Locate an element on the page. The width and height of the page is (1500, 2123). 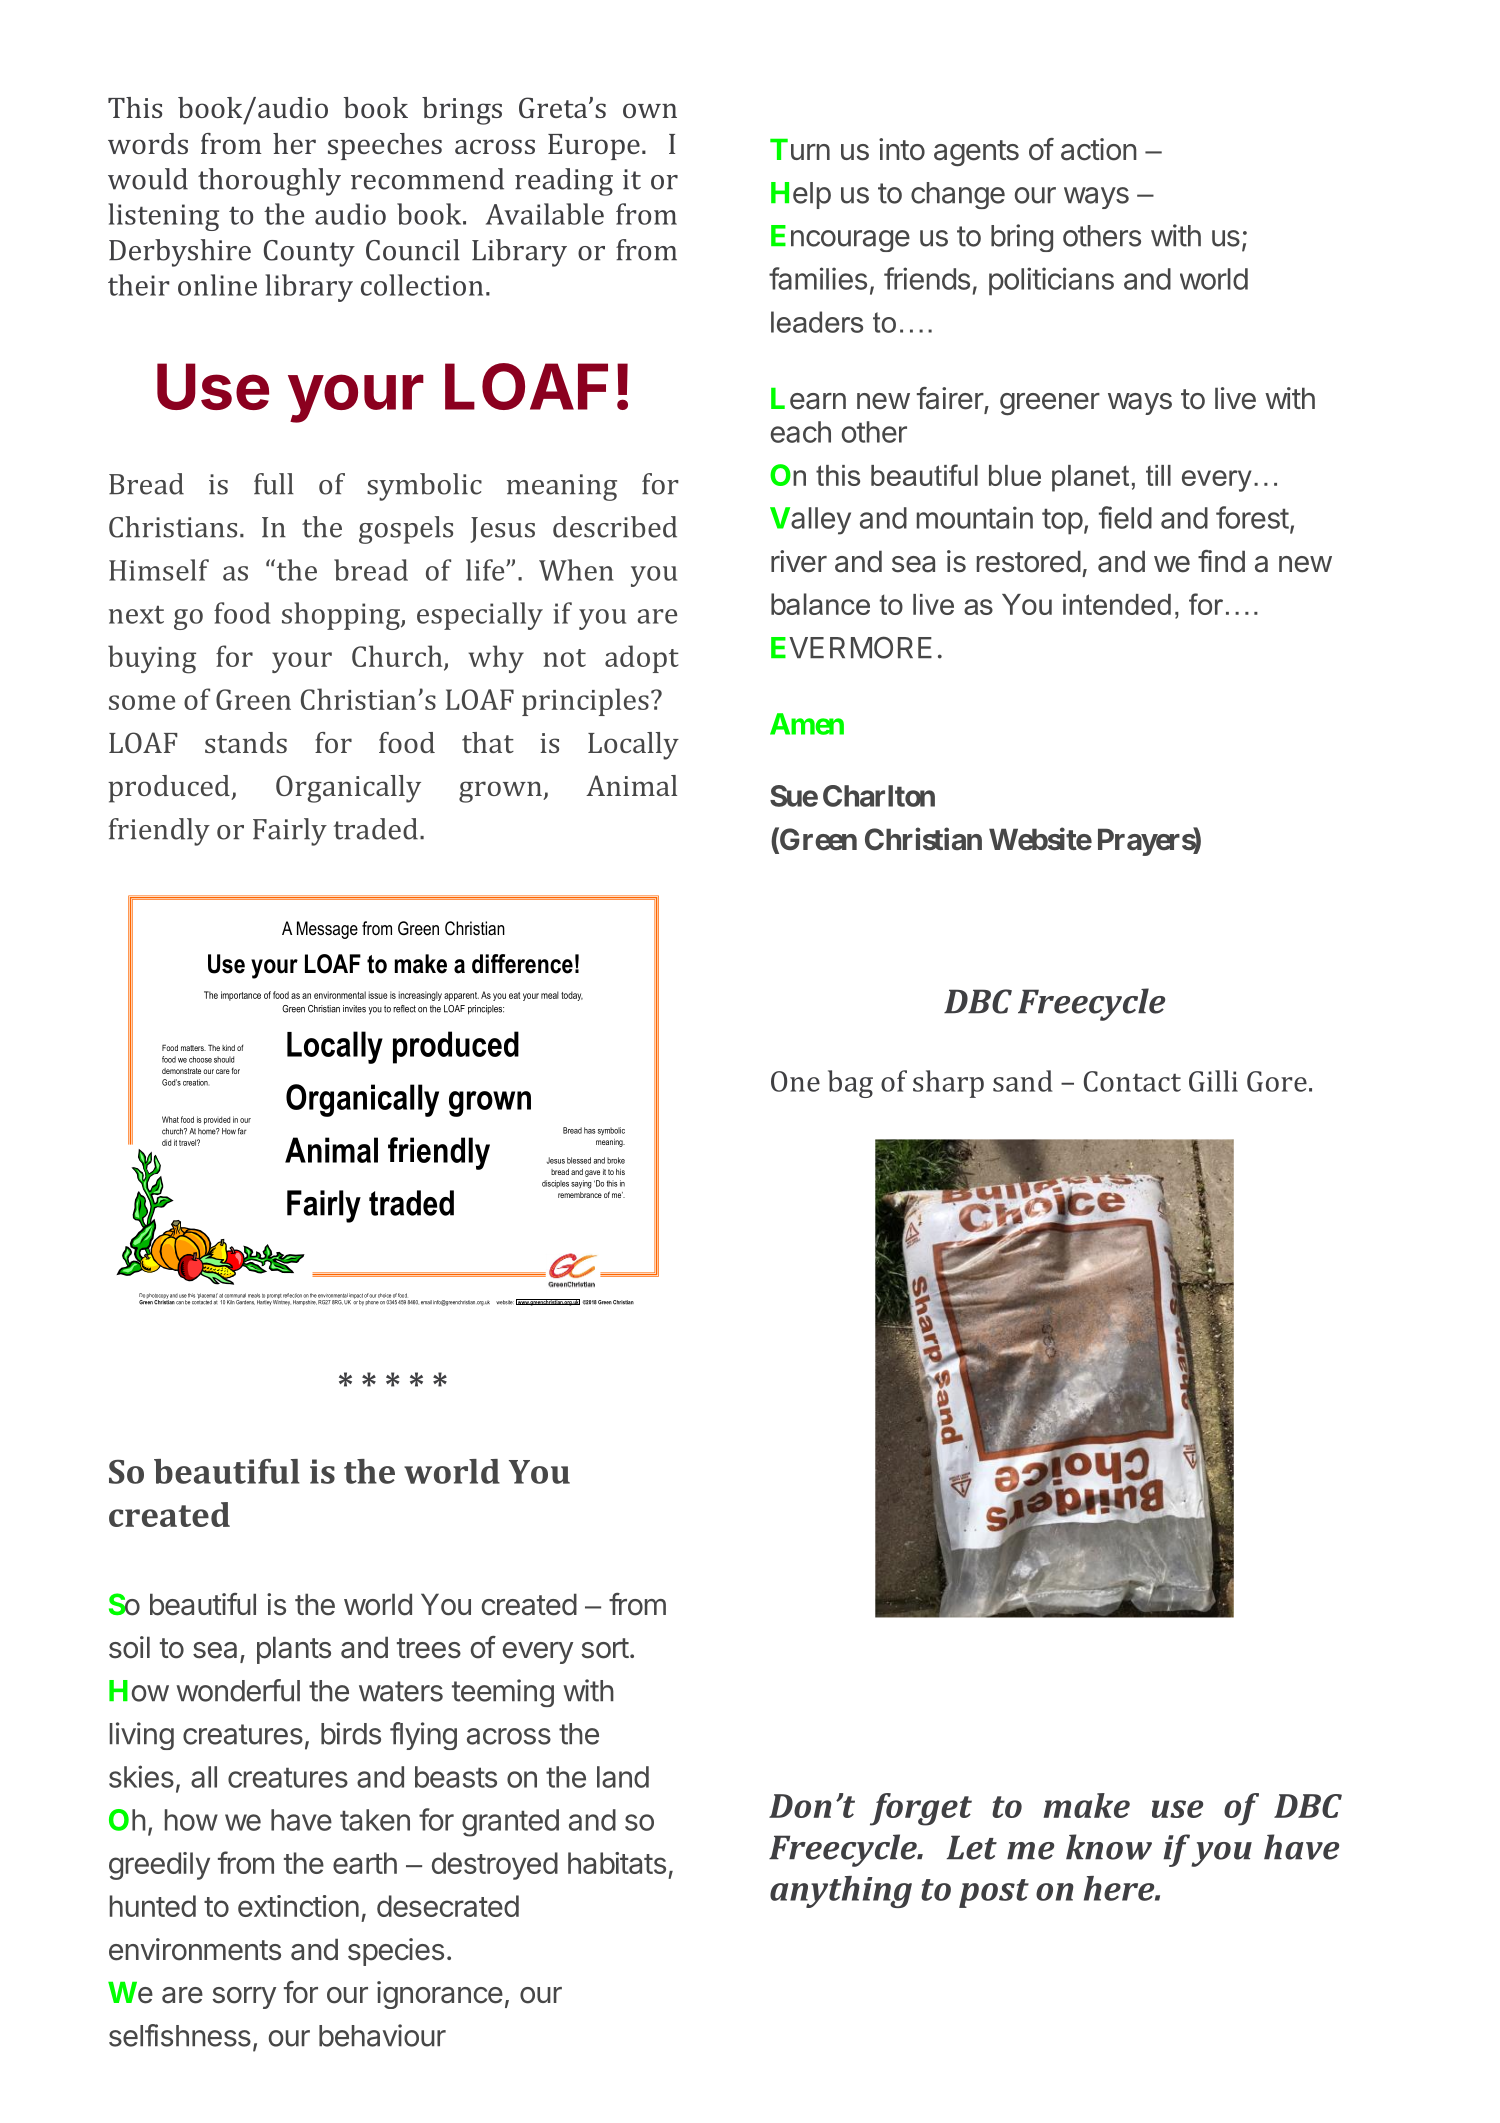
broke is located at coordinates (616, 1160).
